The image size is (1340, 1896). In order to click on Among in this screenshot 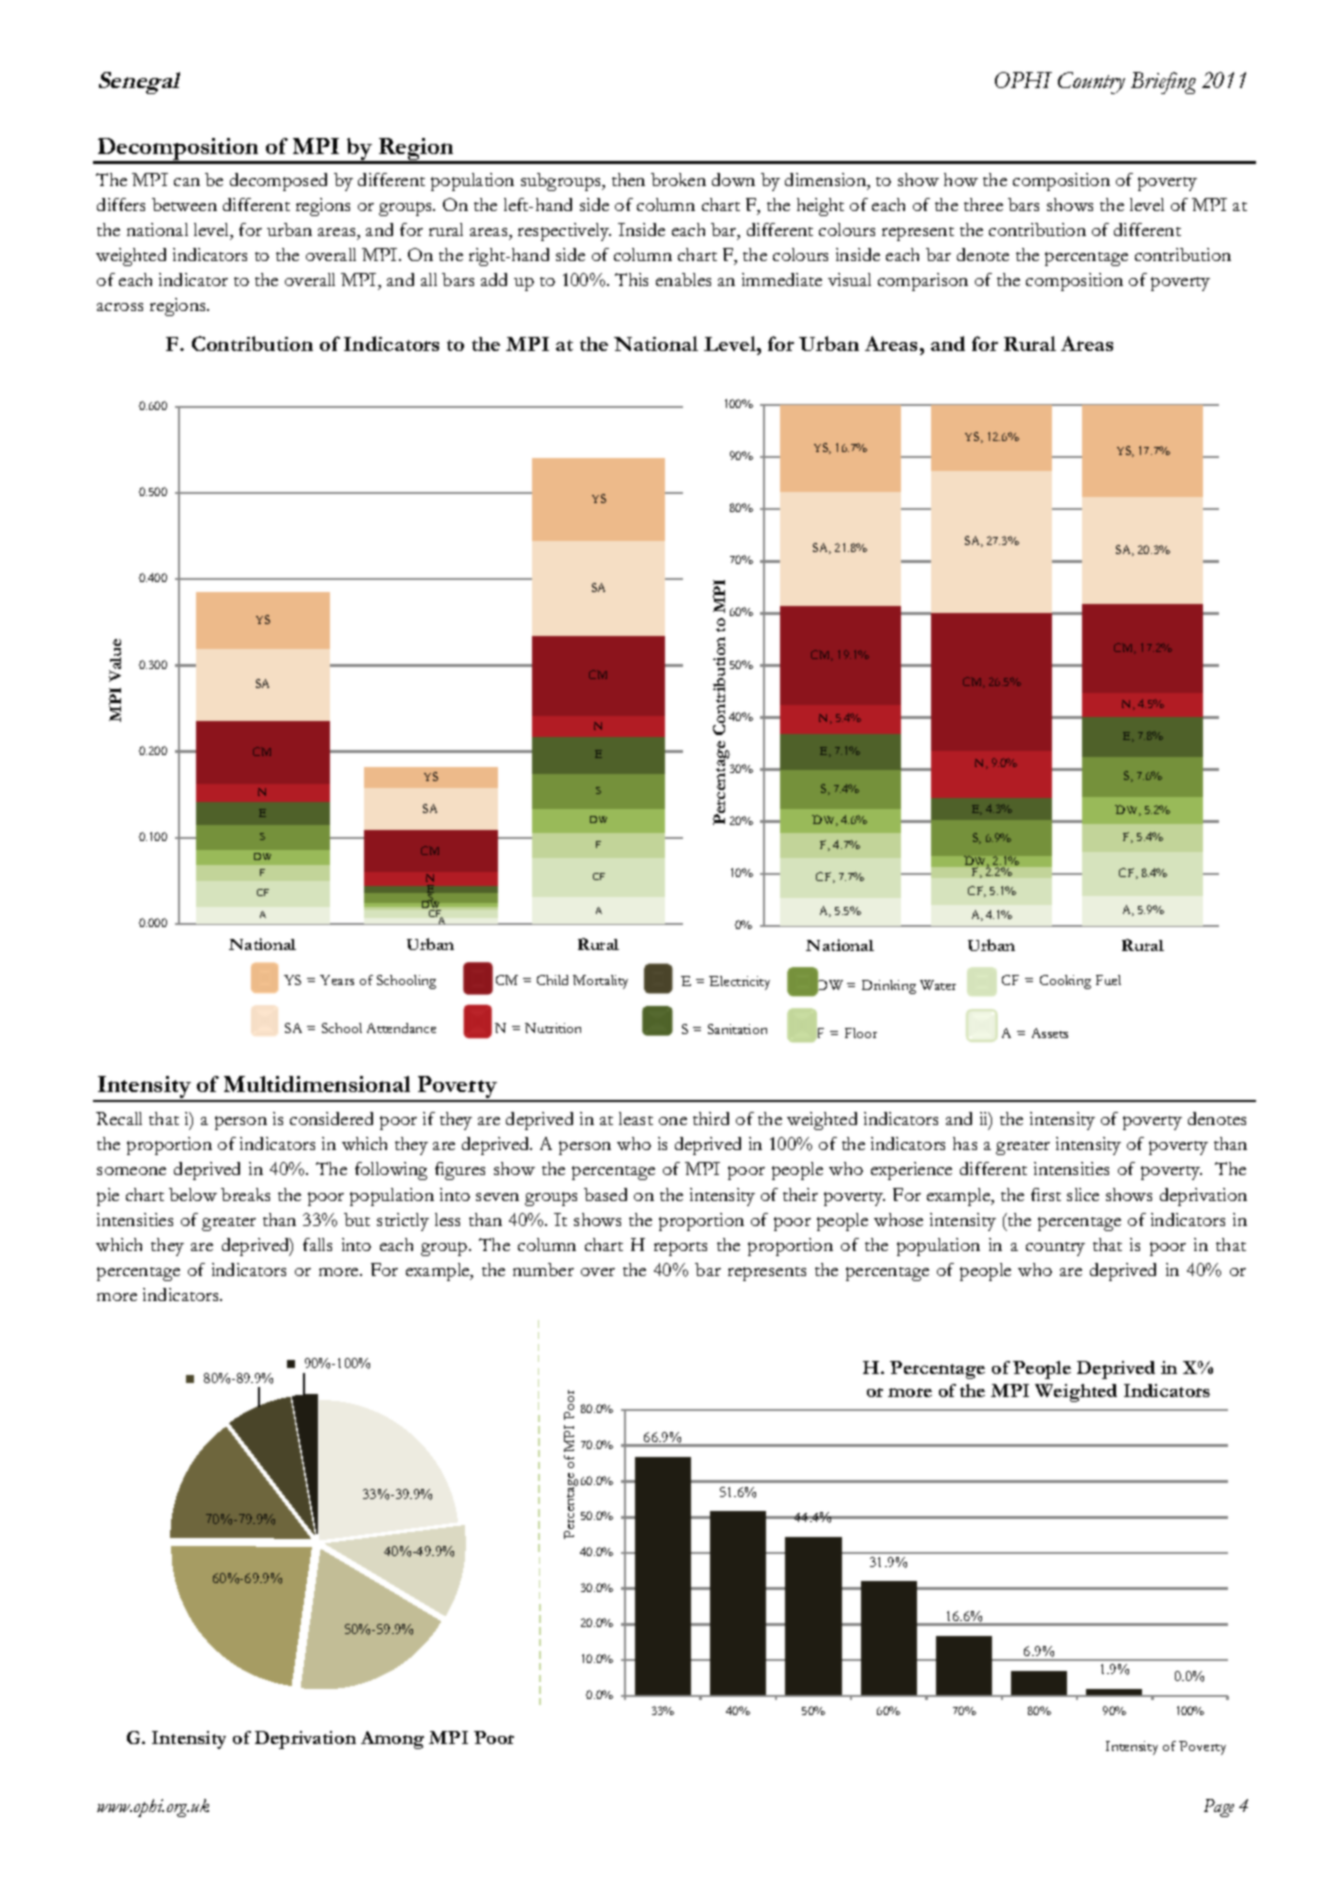, I will do `click(392, 1740)`.
